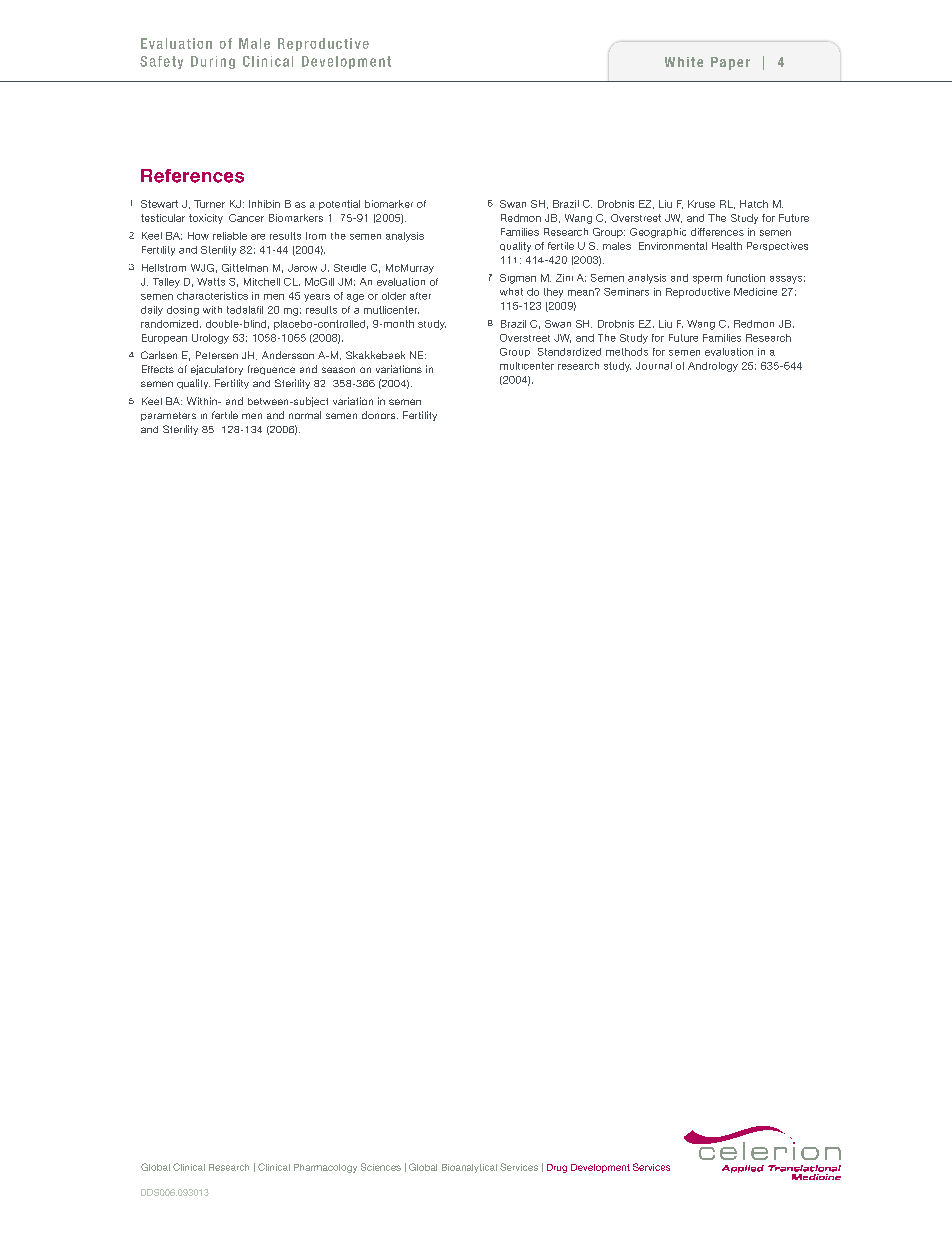 The image size is (952, 1233). Describe the element at coordinates (168, 416) in the document. I see `parameters` at that location.
